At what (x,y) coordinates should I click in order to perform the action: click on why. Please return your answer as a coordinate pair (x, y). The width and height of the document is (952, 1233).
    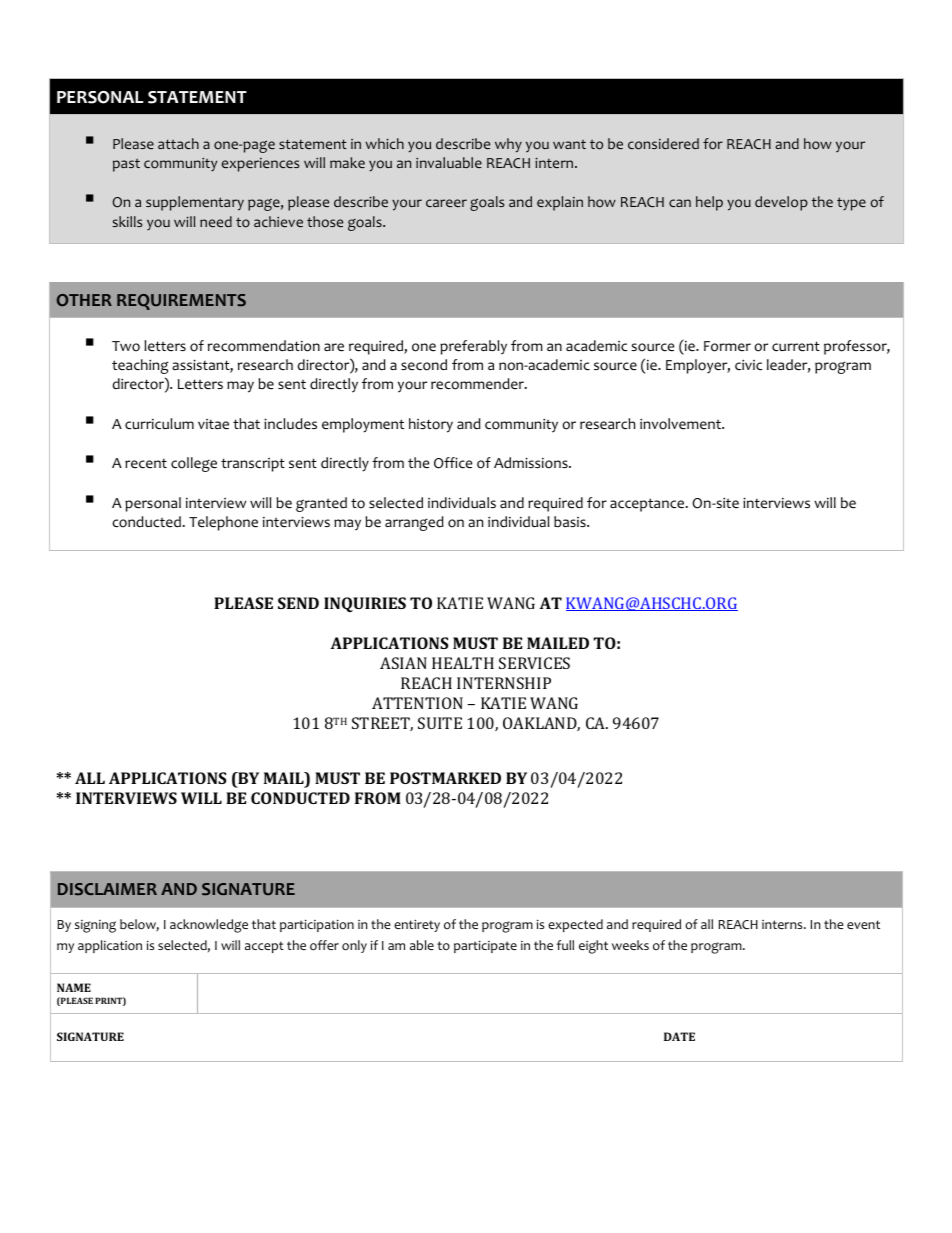
    Looking at the image, I should click on (508, 145).
